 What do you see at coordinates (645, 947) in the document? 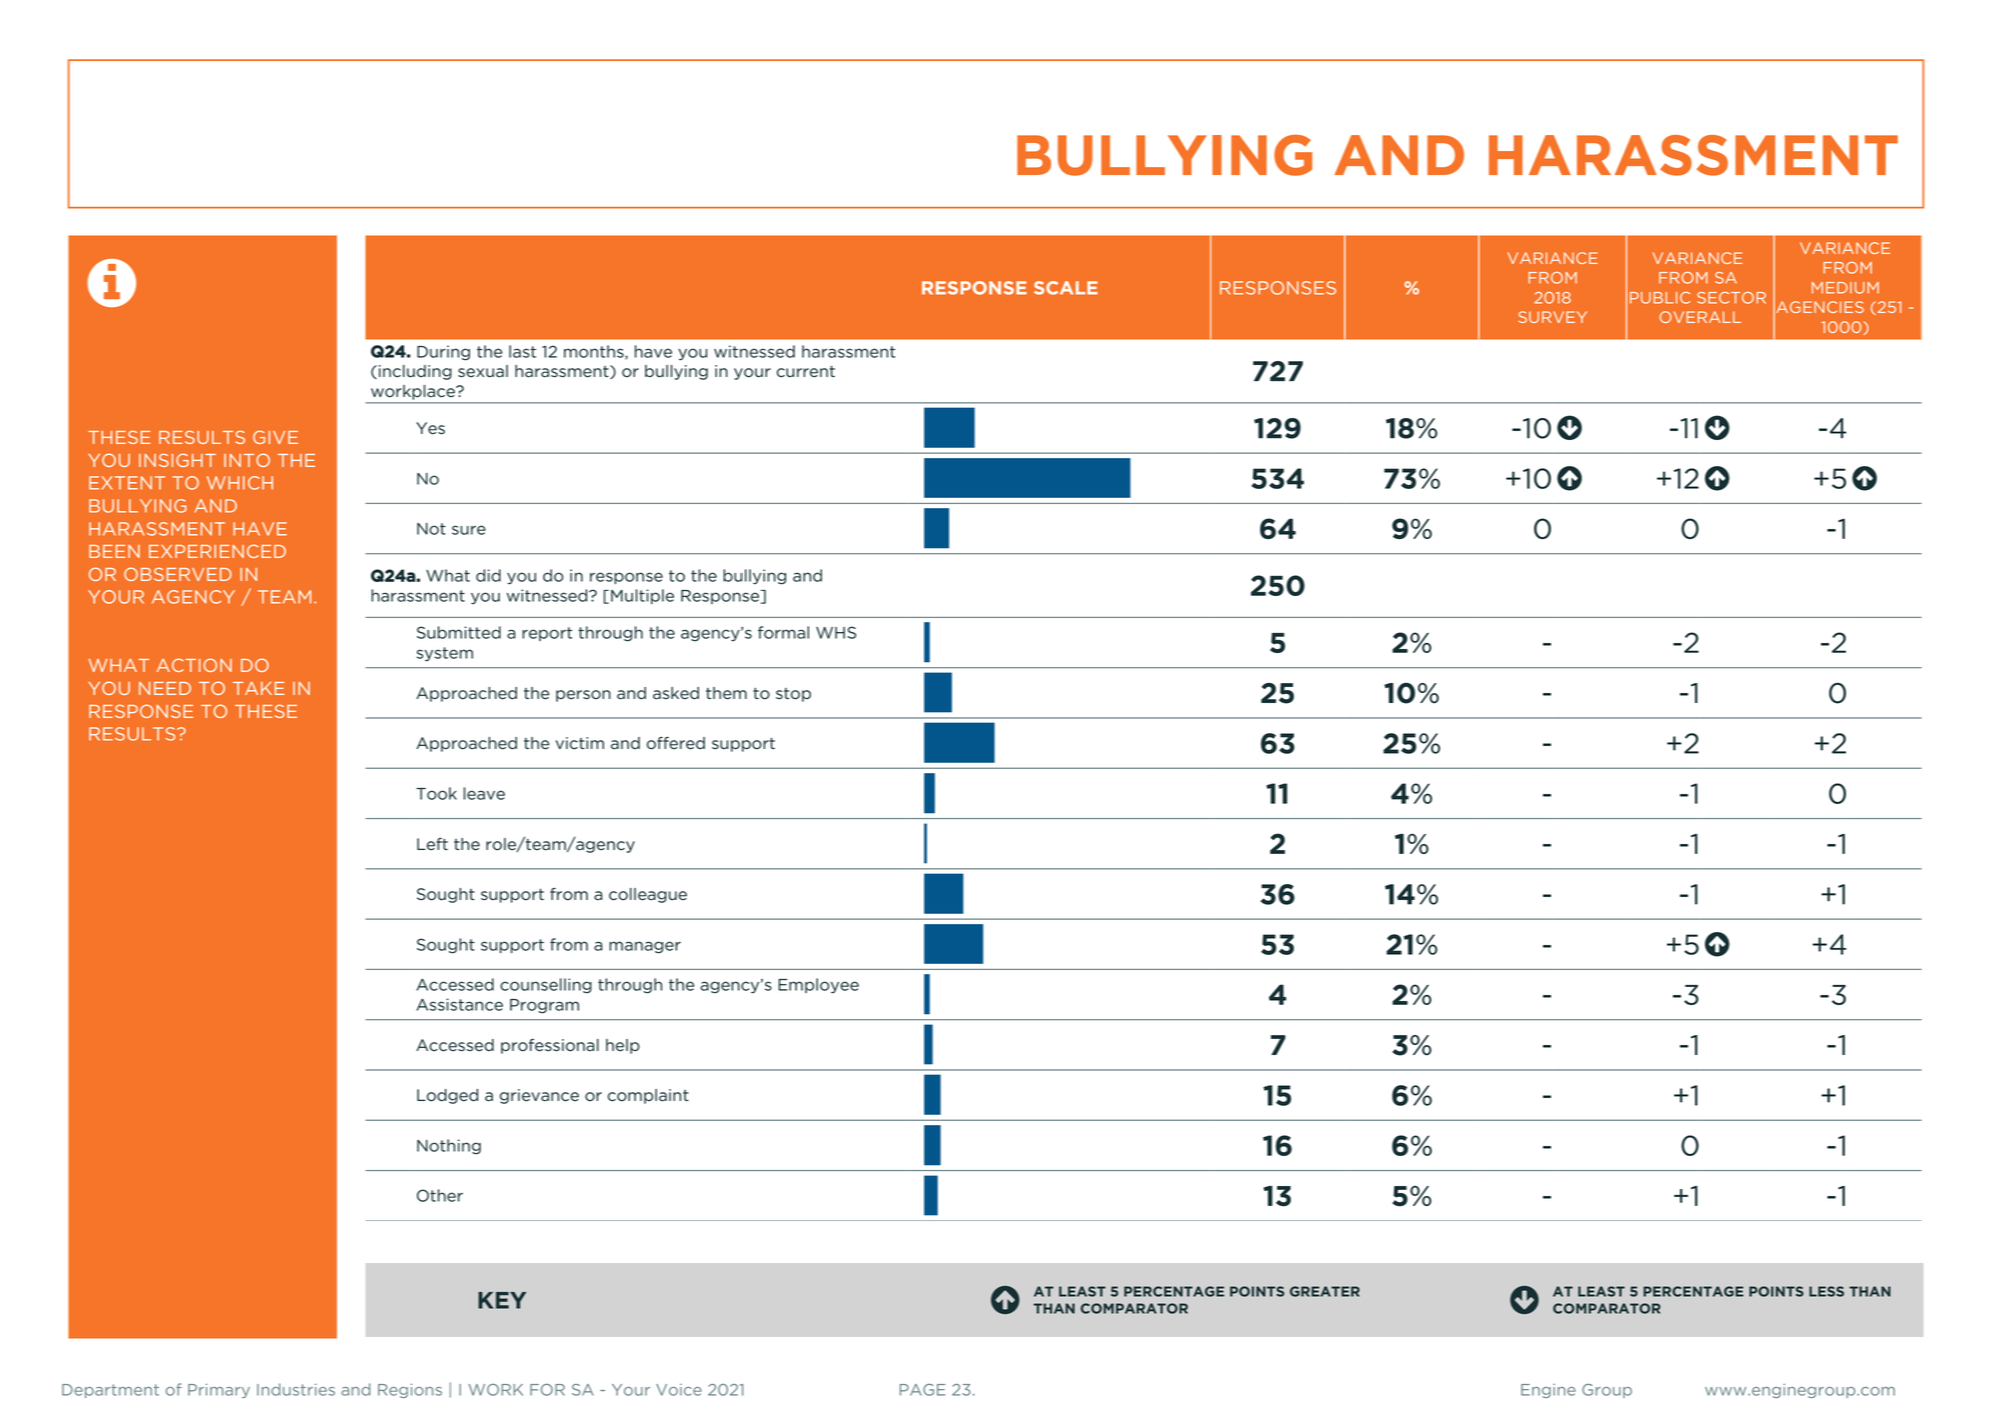
I see `manager` at bounding box center [645, 947].
